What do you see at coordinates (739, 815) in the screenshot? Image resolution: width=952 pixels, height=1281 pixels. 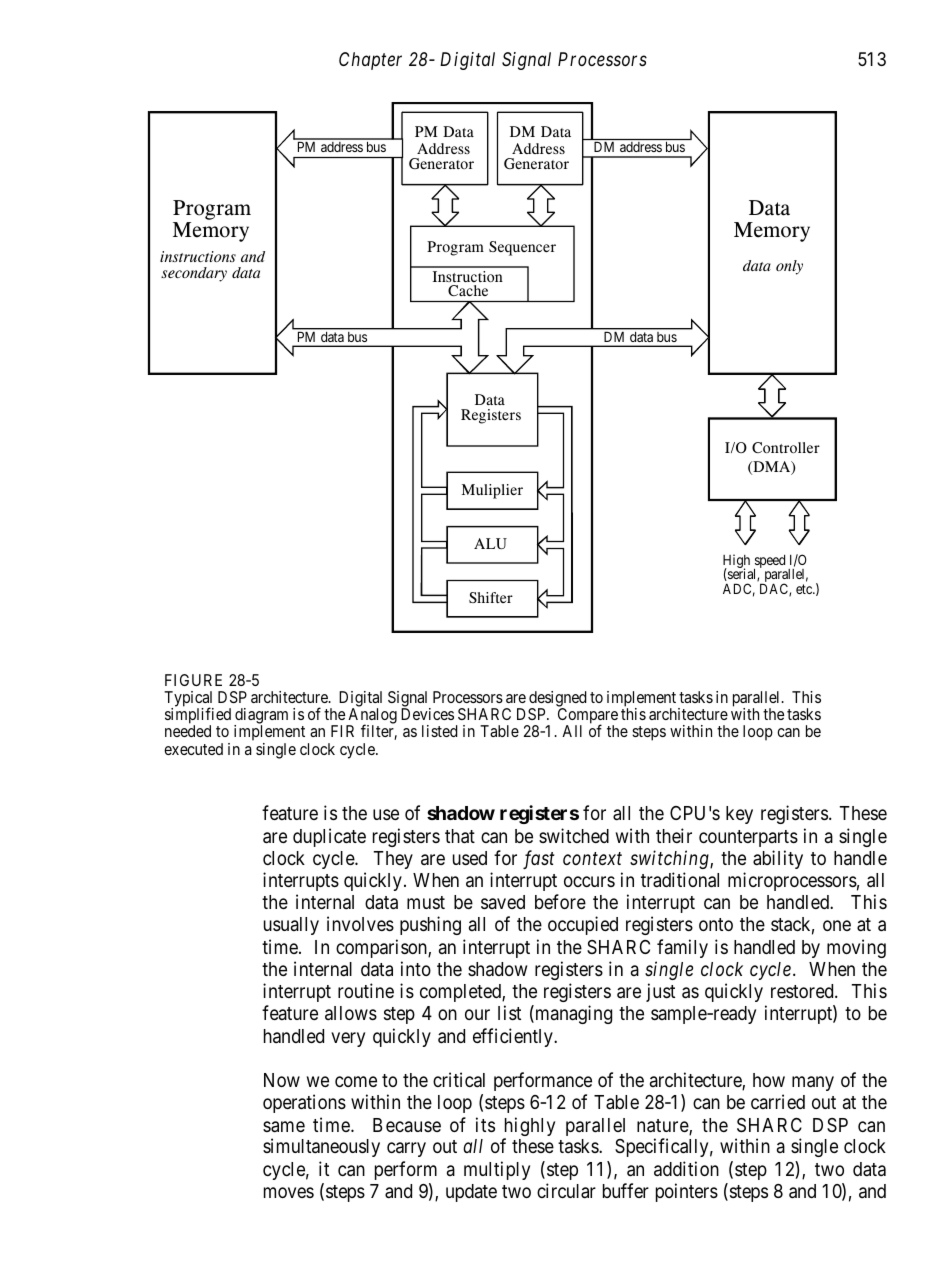 I see `key` at bounding box center [739, 815].
